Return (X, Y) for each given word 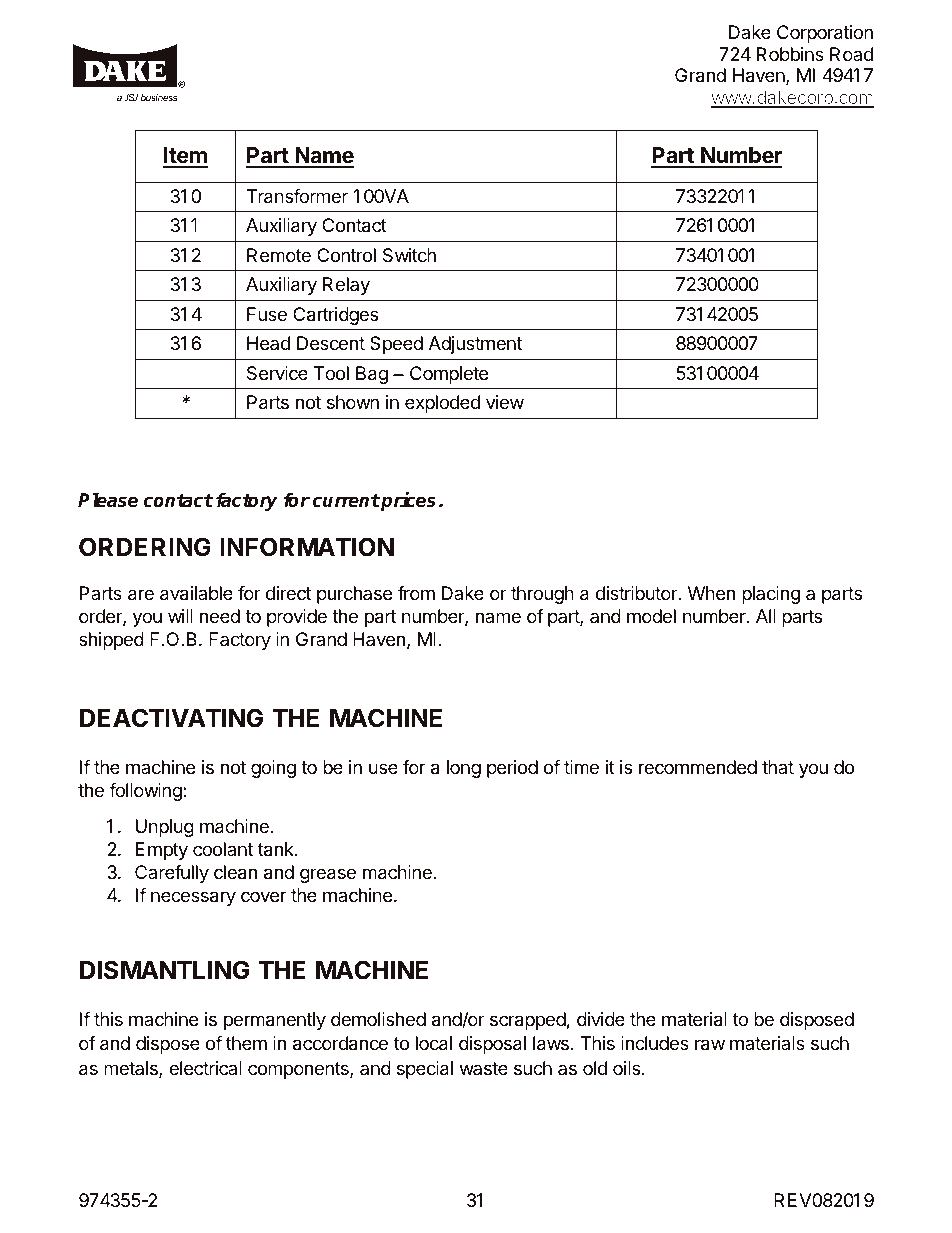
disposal (492, 1045)
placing (771, 595)
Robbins (790, 54)
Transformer (297, 196)
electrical (205, 1068)
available (196, 593)
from (416, 593)
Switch (409, 255)
